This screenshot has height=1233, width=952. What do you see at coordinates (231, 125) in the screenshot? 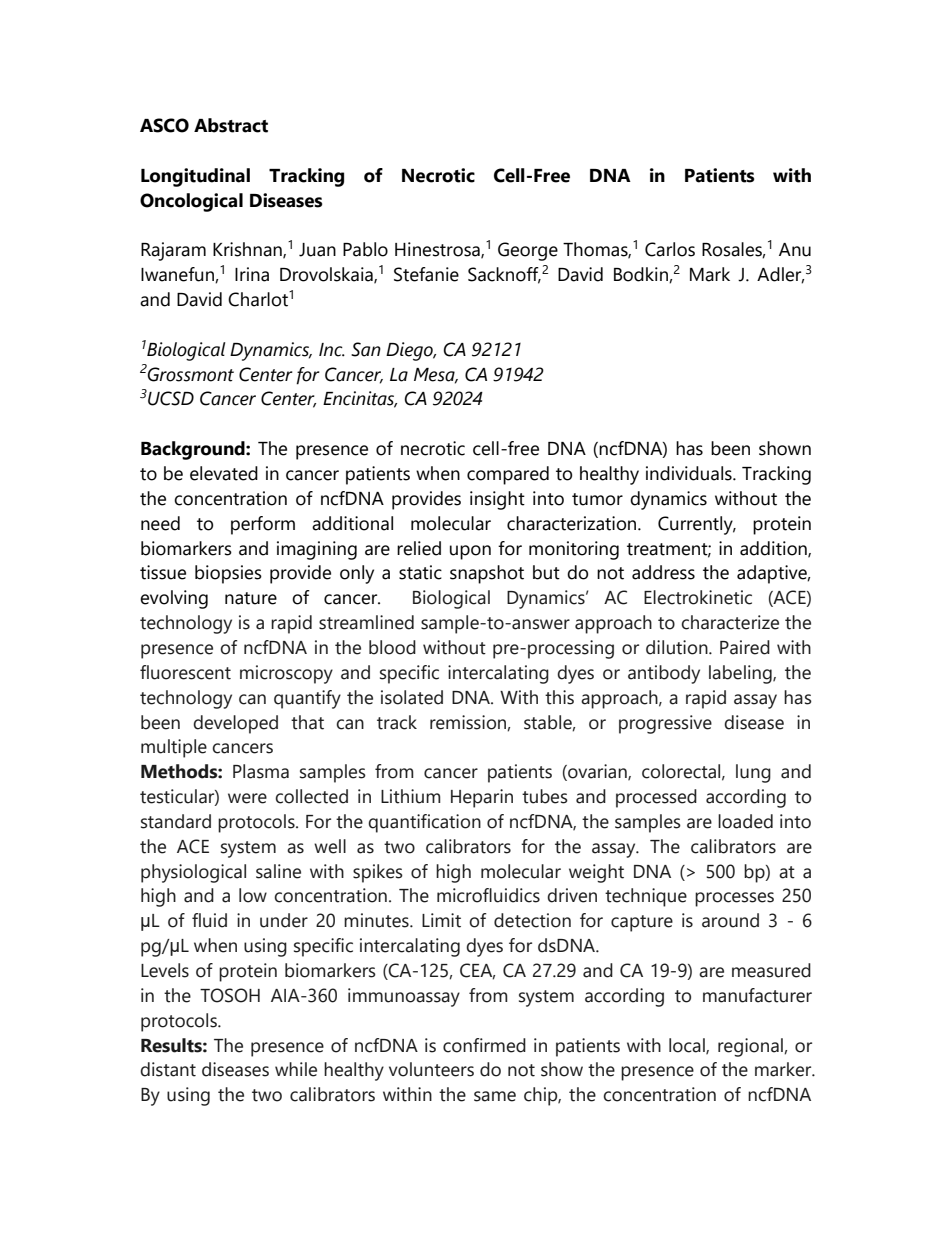
I see `Abstract` at bounding box center [231, 125].
